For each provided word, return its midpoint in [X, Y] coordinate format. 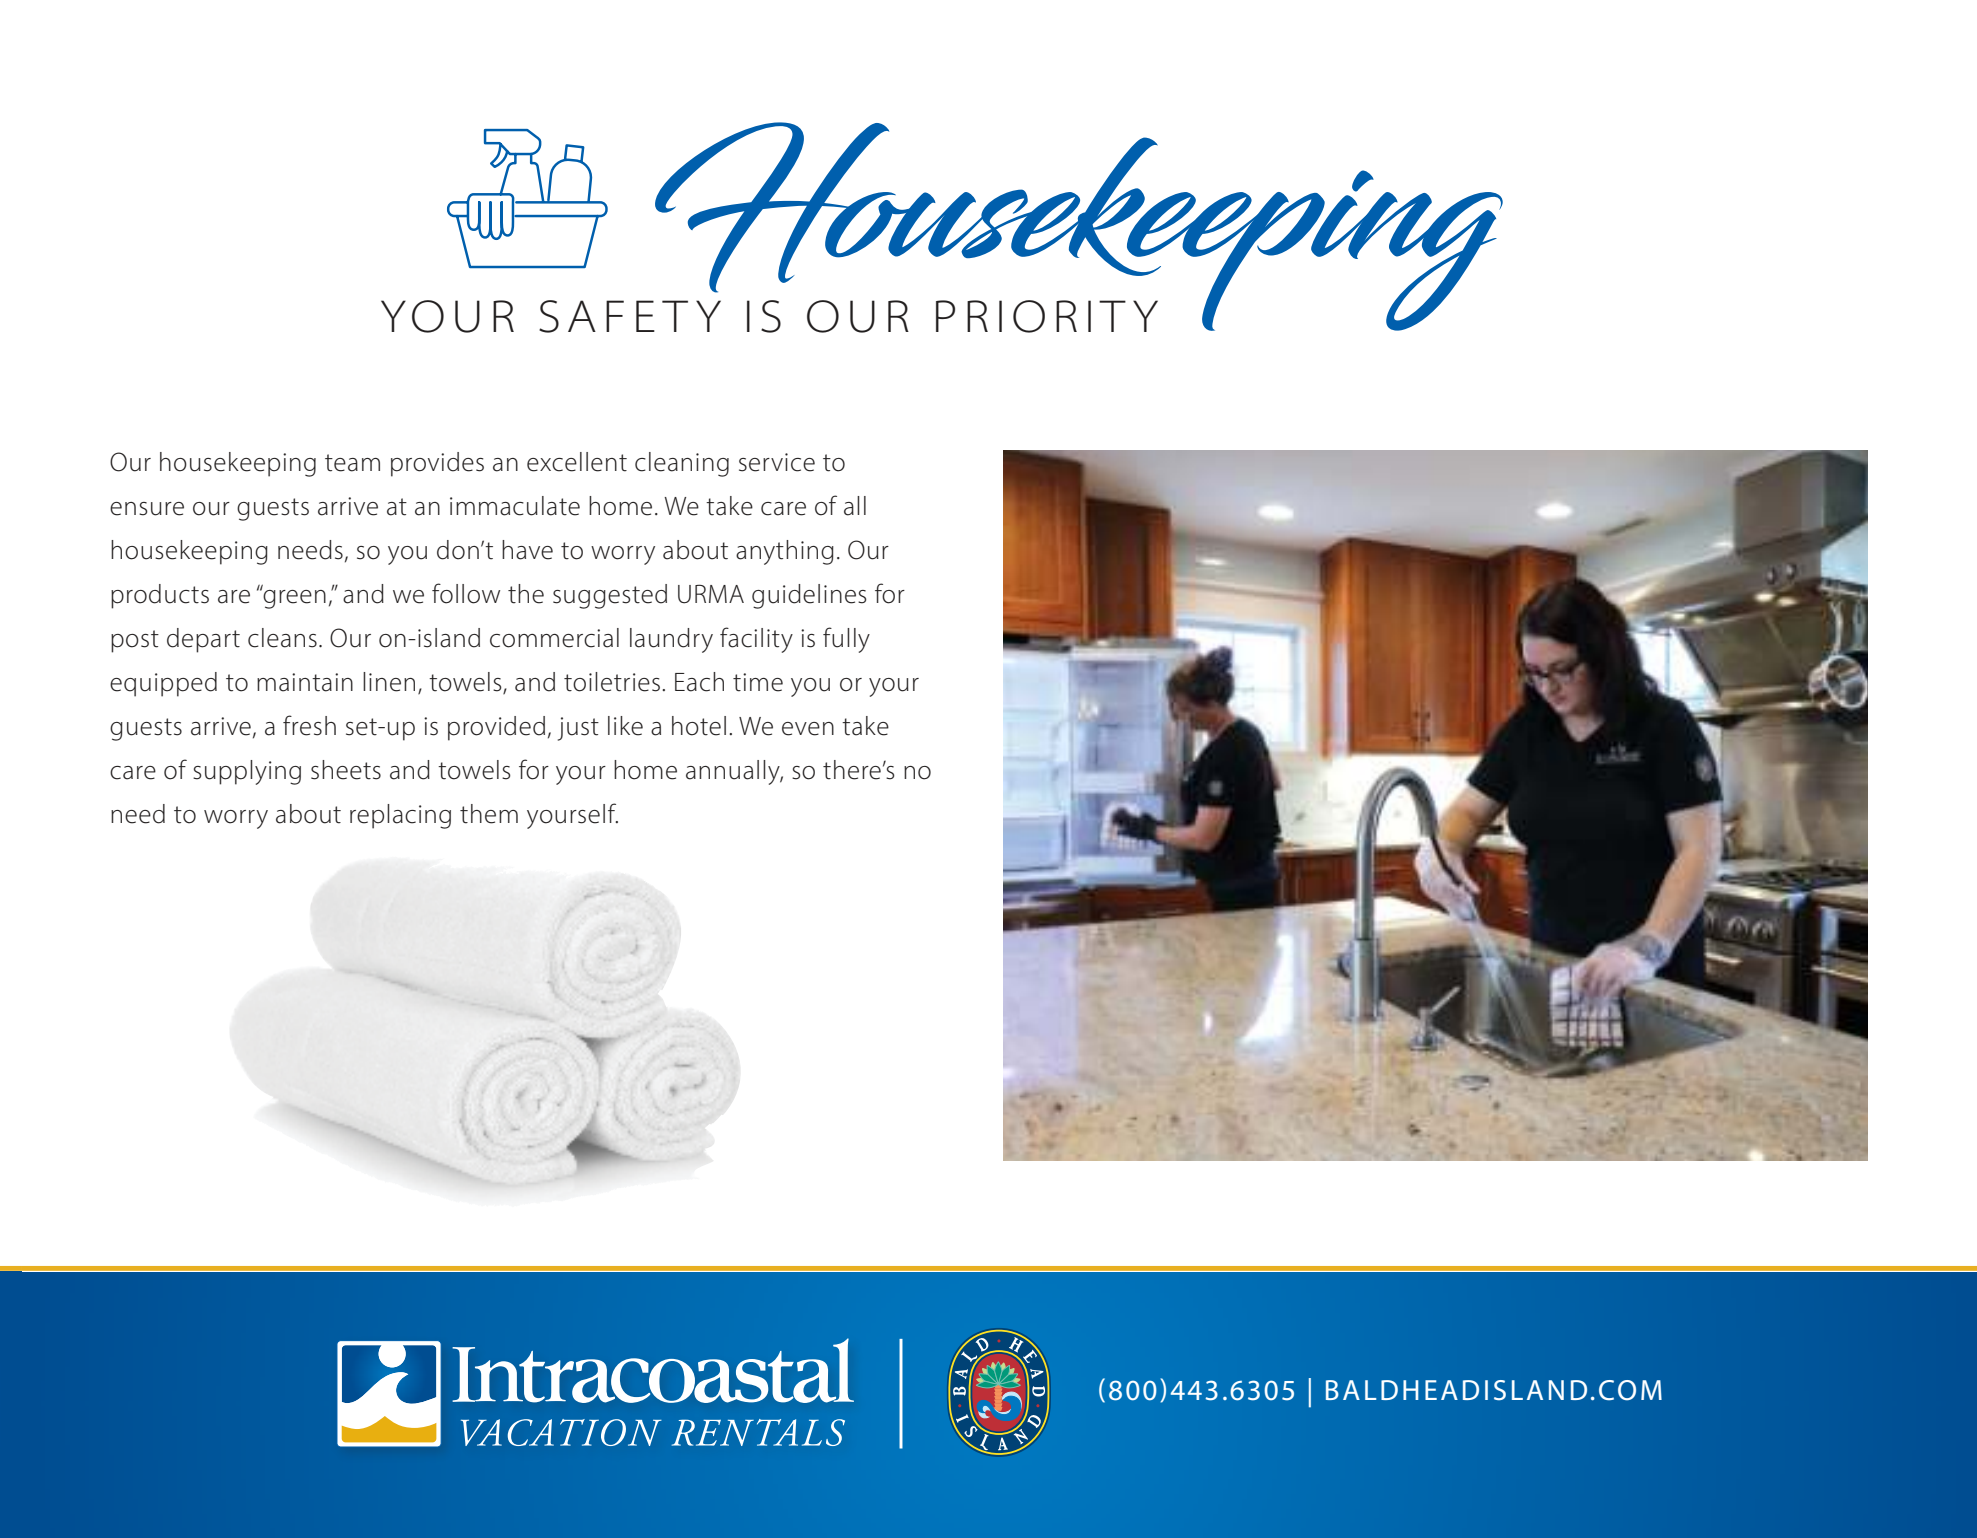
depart [203, 640]
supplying [247, 772]
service [777, 462]
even [808, 729]
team [352, 463]
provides [437, 464]
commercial [554, 638]
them [489, 814]
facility [756, 640]
